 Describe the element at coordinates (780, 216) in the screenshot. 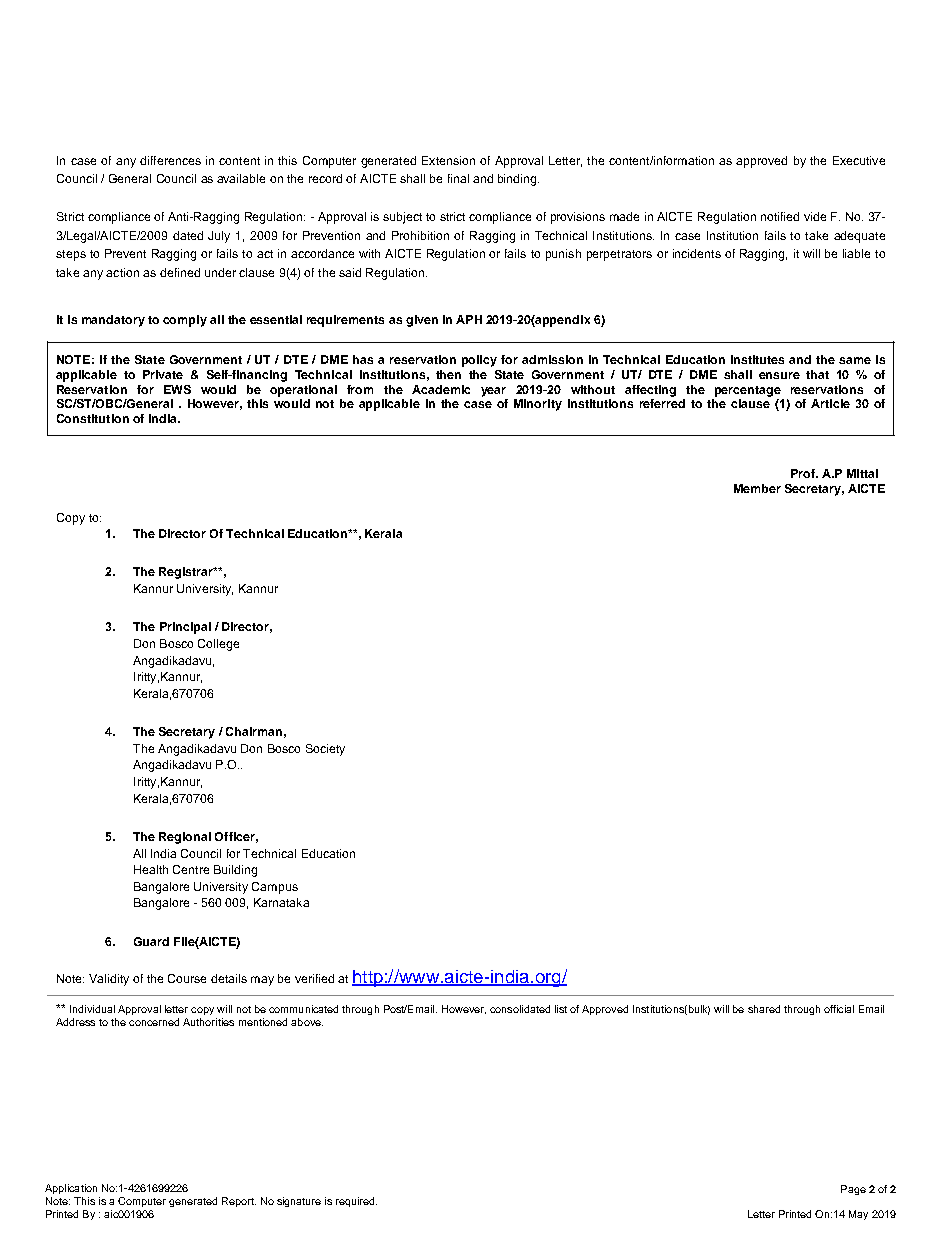

I see `notified` at that location.
